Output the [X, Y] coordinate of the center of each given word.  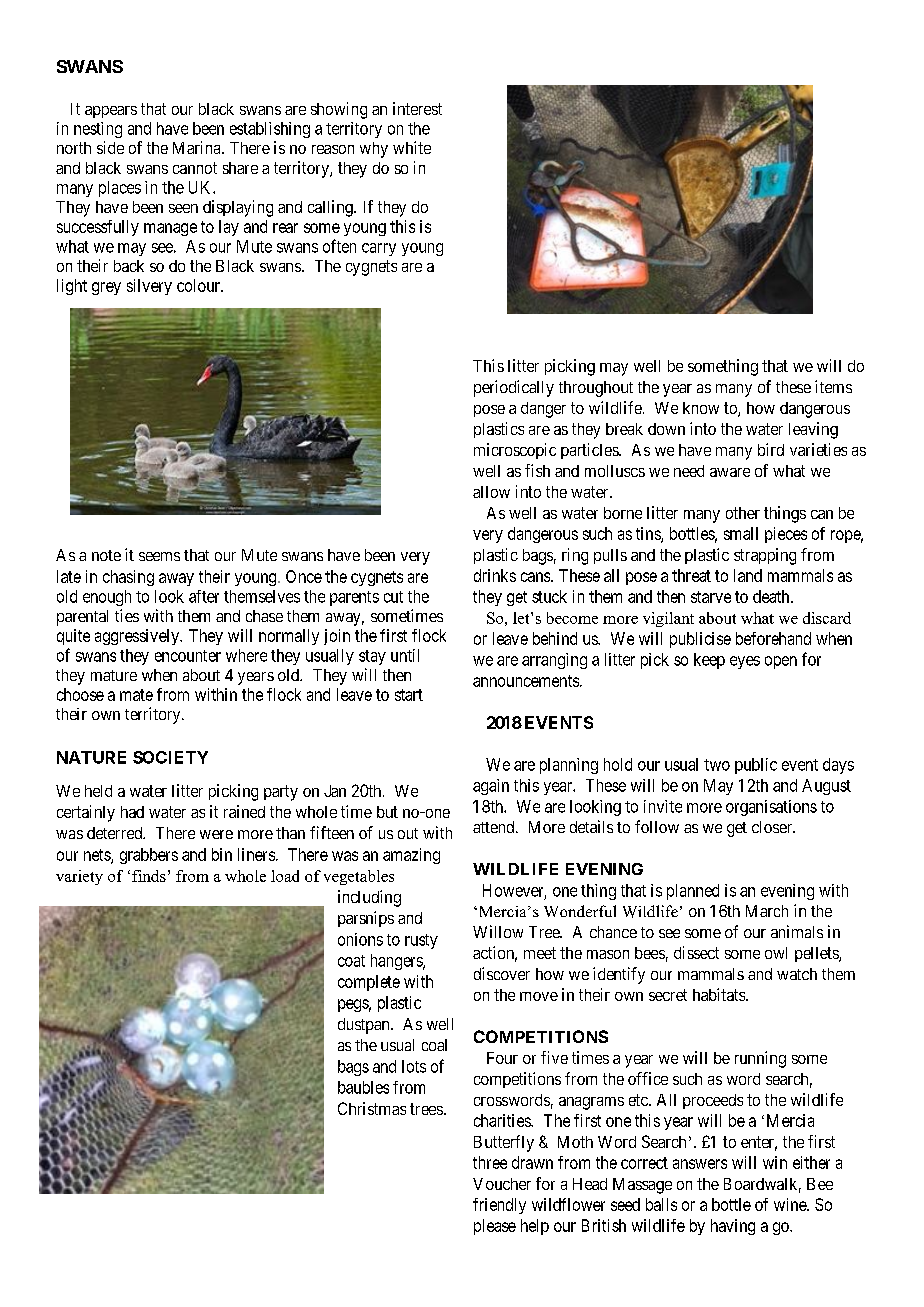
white [412, 147]
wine [791, 1204]
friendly [499, 1206]
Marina [198, 147]
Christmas [372, 1108]
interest [417, 108]
